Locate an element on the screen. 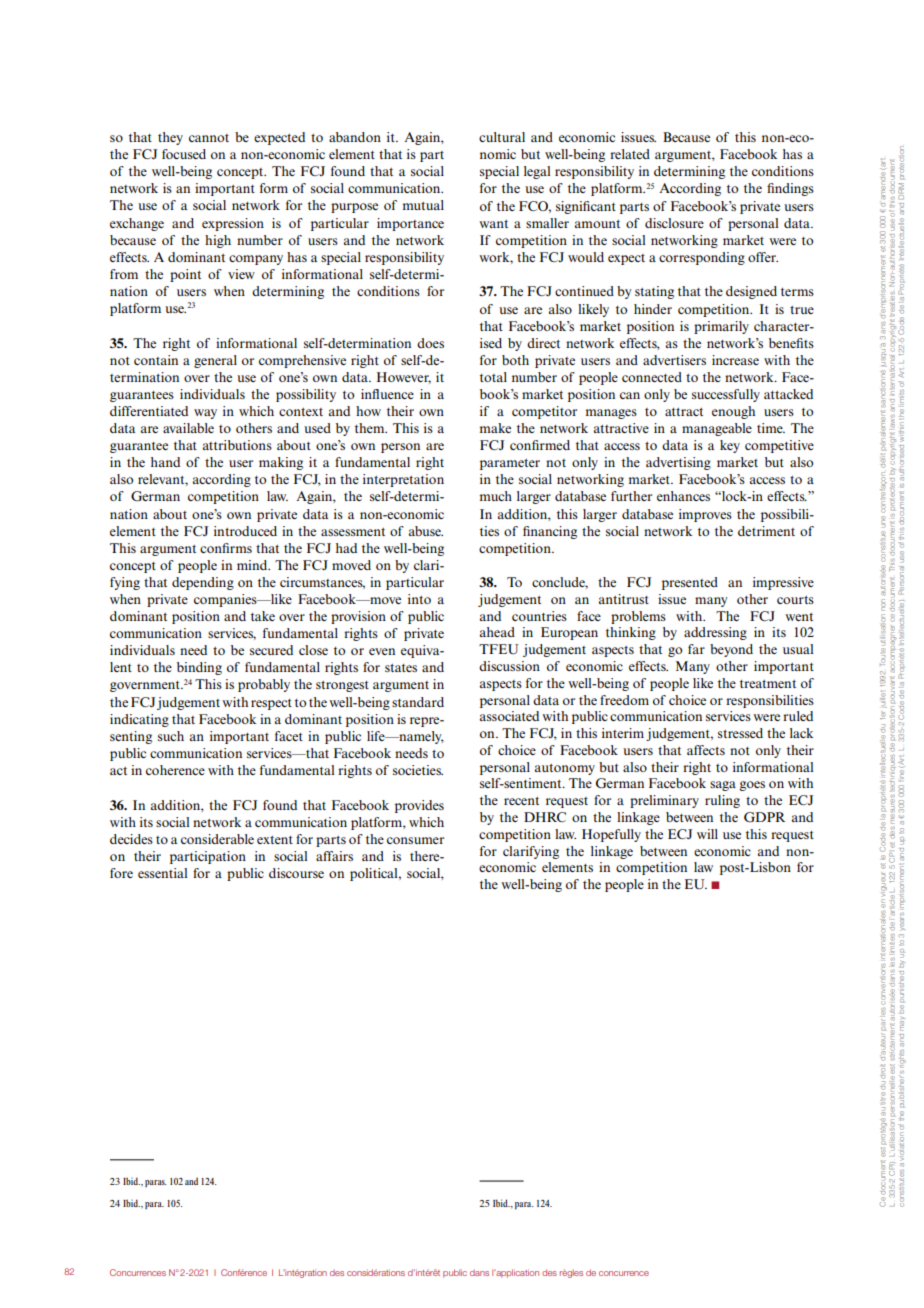 Image resolution: width=924 pixels, height=1308 pixels. extent is located at coordinates (275, 840).
